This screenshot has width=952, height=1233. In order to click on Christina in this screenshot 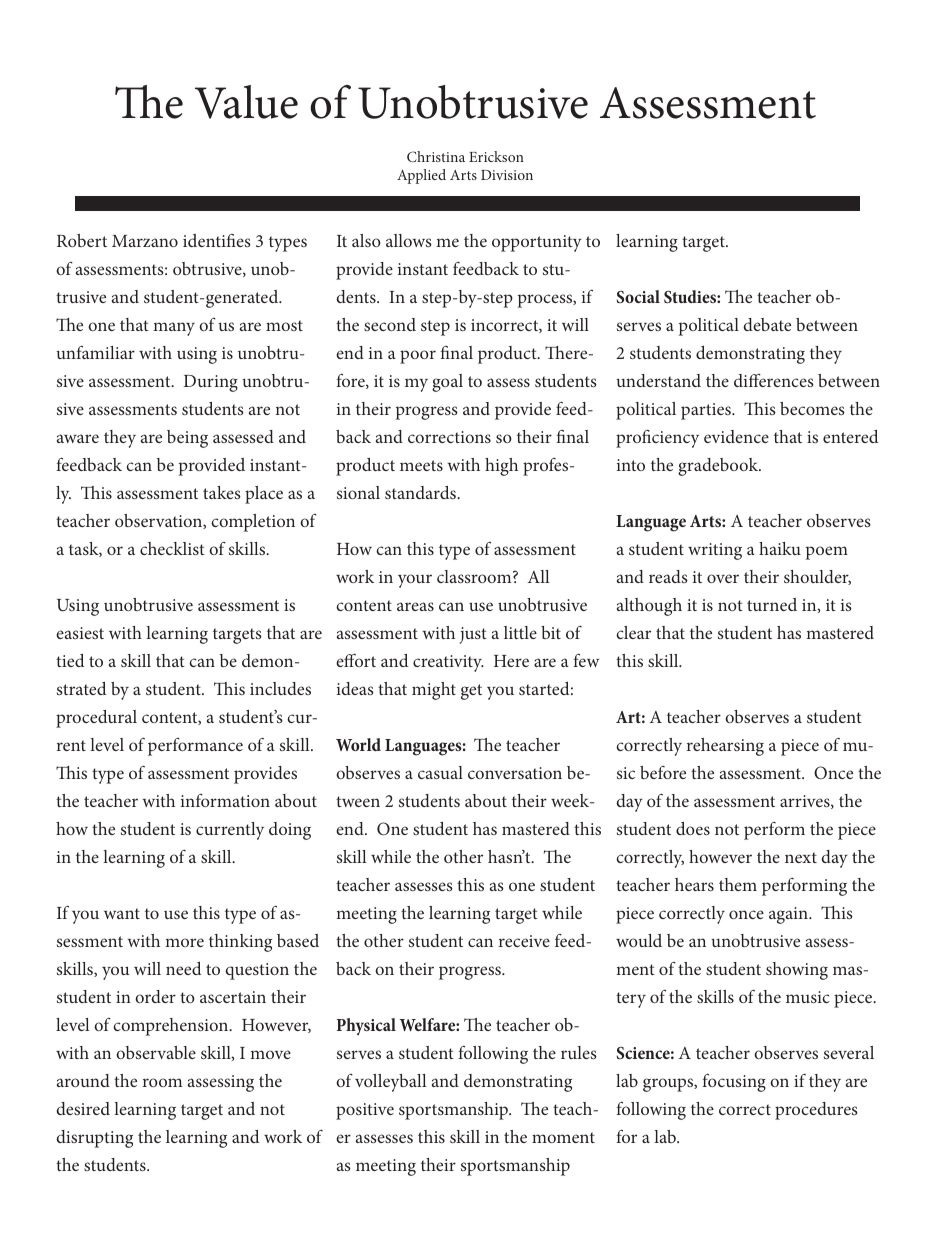, I will do `click(436, 156)`.
